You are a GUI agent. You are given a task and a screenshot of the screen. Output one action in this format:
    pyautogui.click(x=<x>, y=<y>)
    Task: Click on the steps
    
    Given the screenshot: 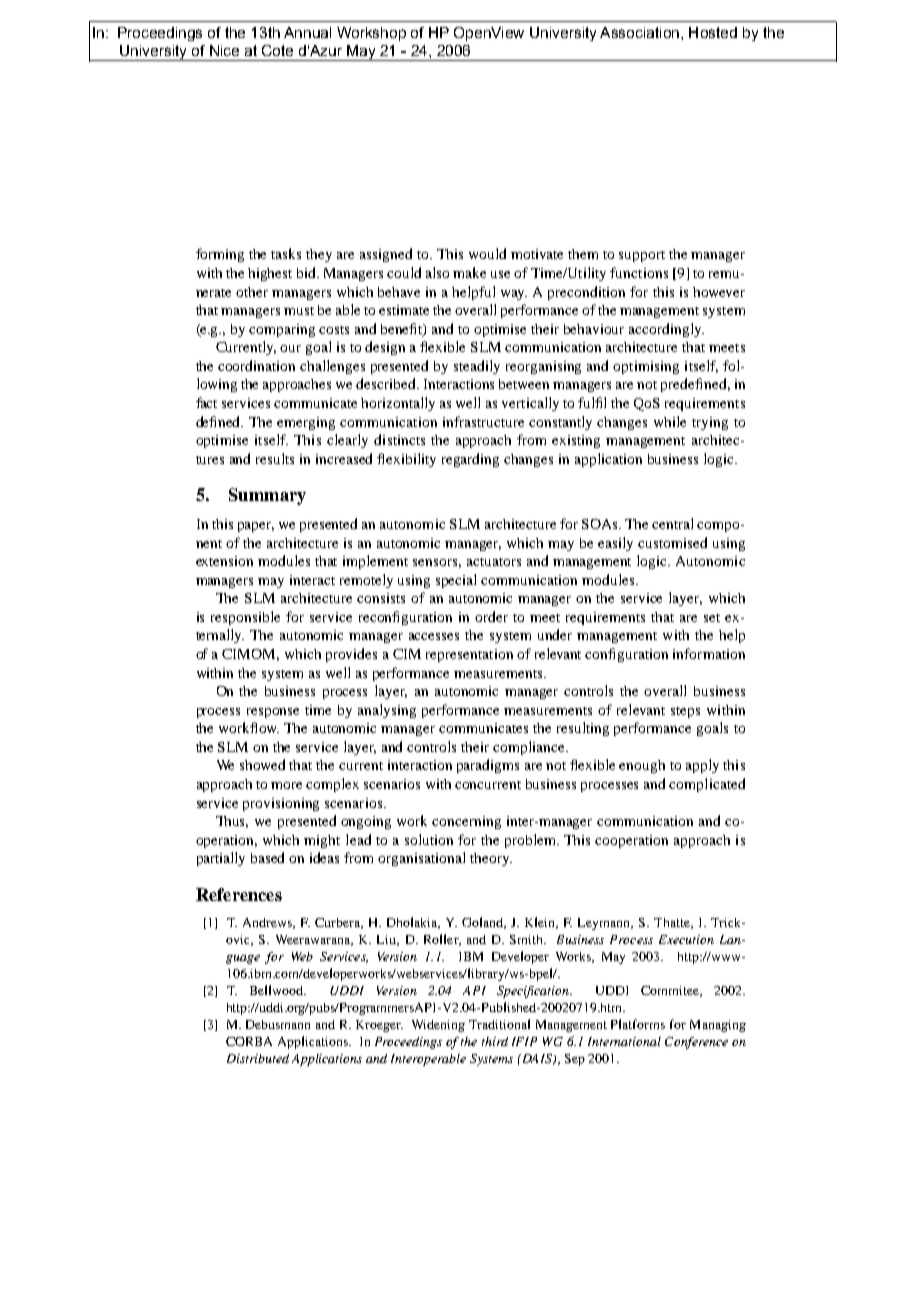 What is the action you would take?
    pyautogui.click(x=685, y=712)
